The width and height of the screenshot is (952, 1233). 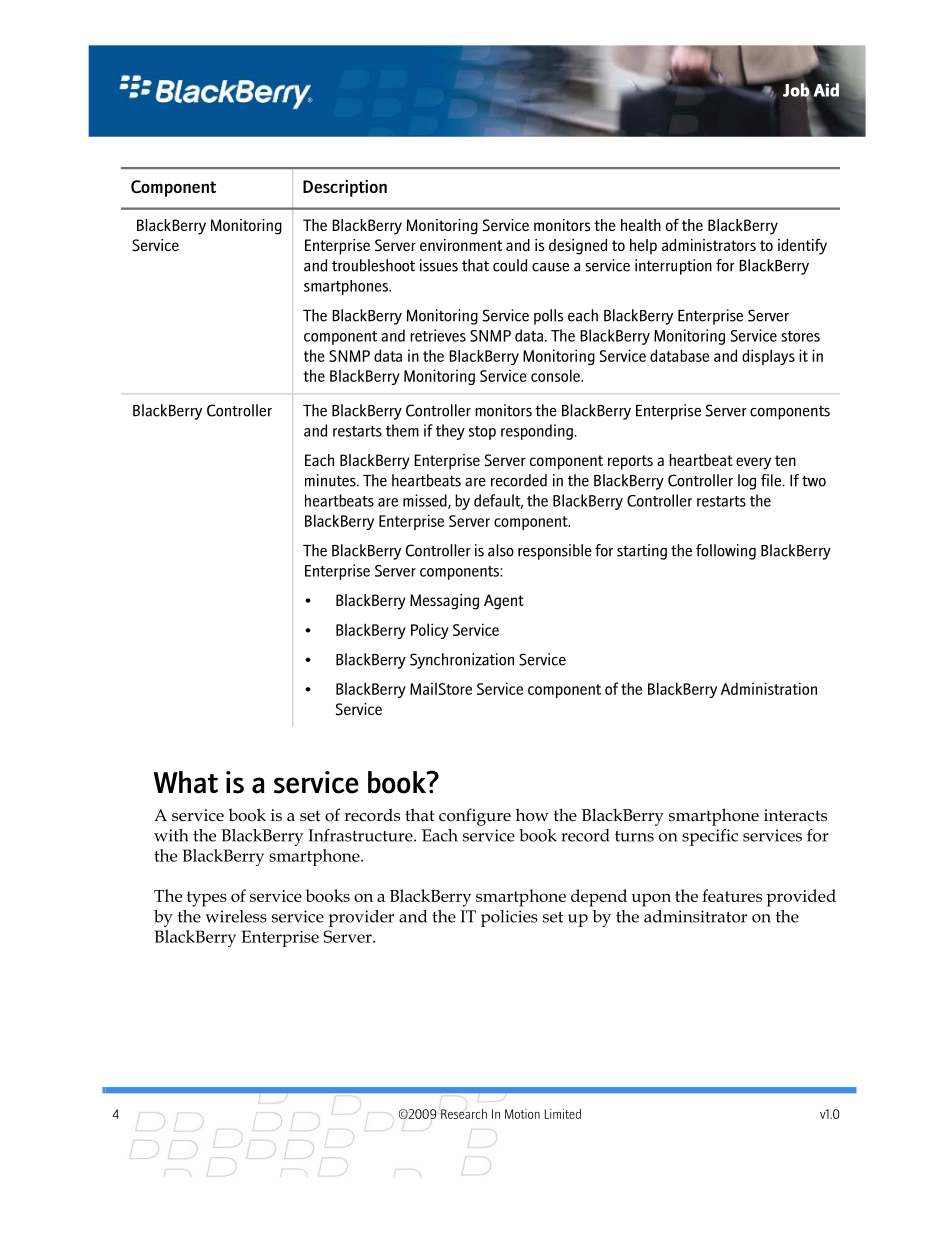 I want to click on Job, so click(x=797, y=91).
